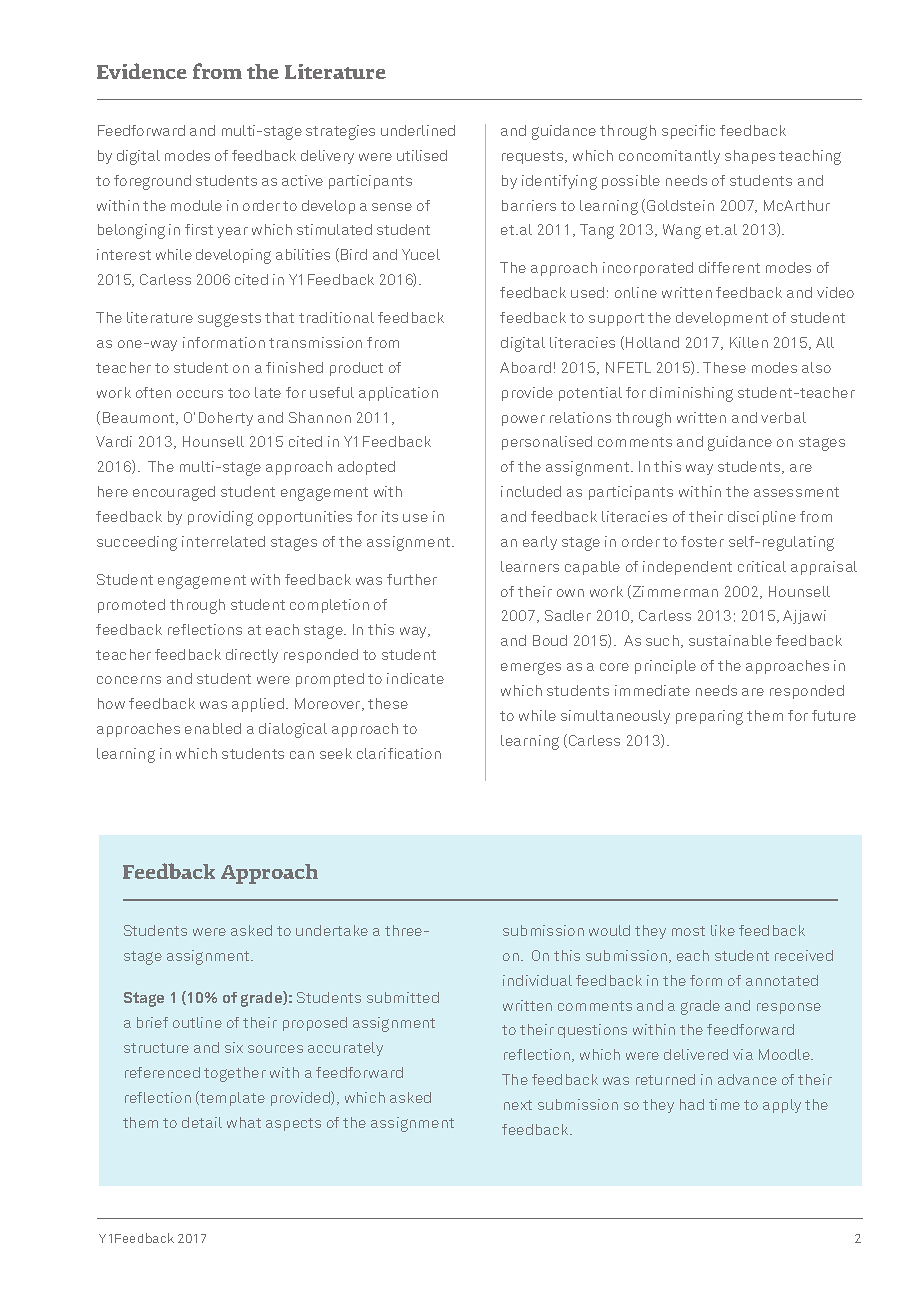 Image resolution: width=924 pixels, height=1308 pixels. What do you see at coordinates (412, 579) in the screenshot?
I see `further` at bounding box center [412, 579].
